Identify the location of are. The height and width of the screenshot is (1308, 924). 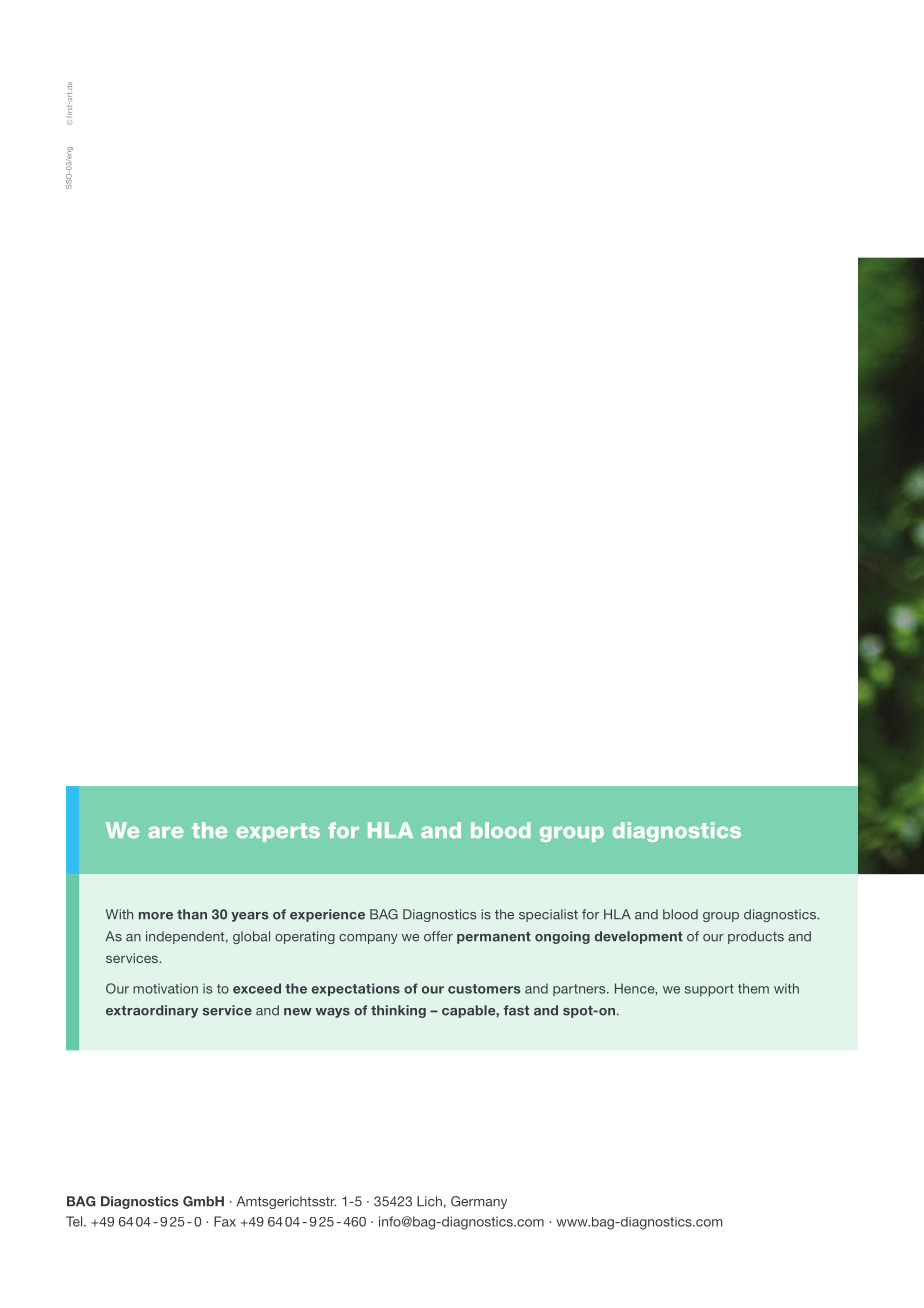
(165, 832).
